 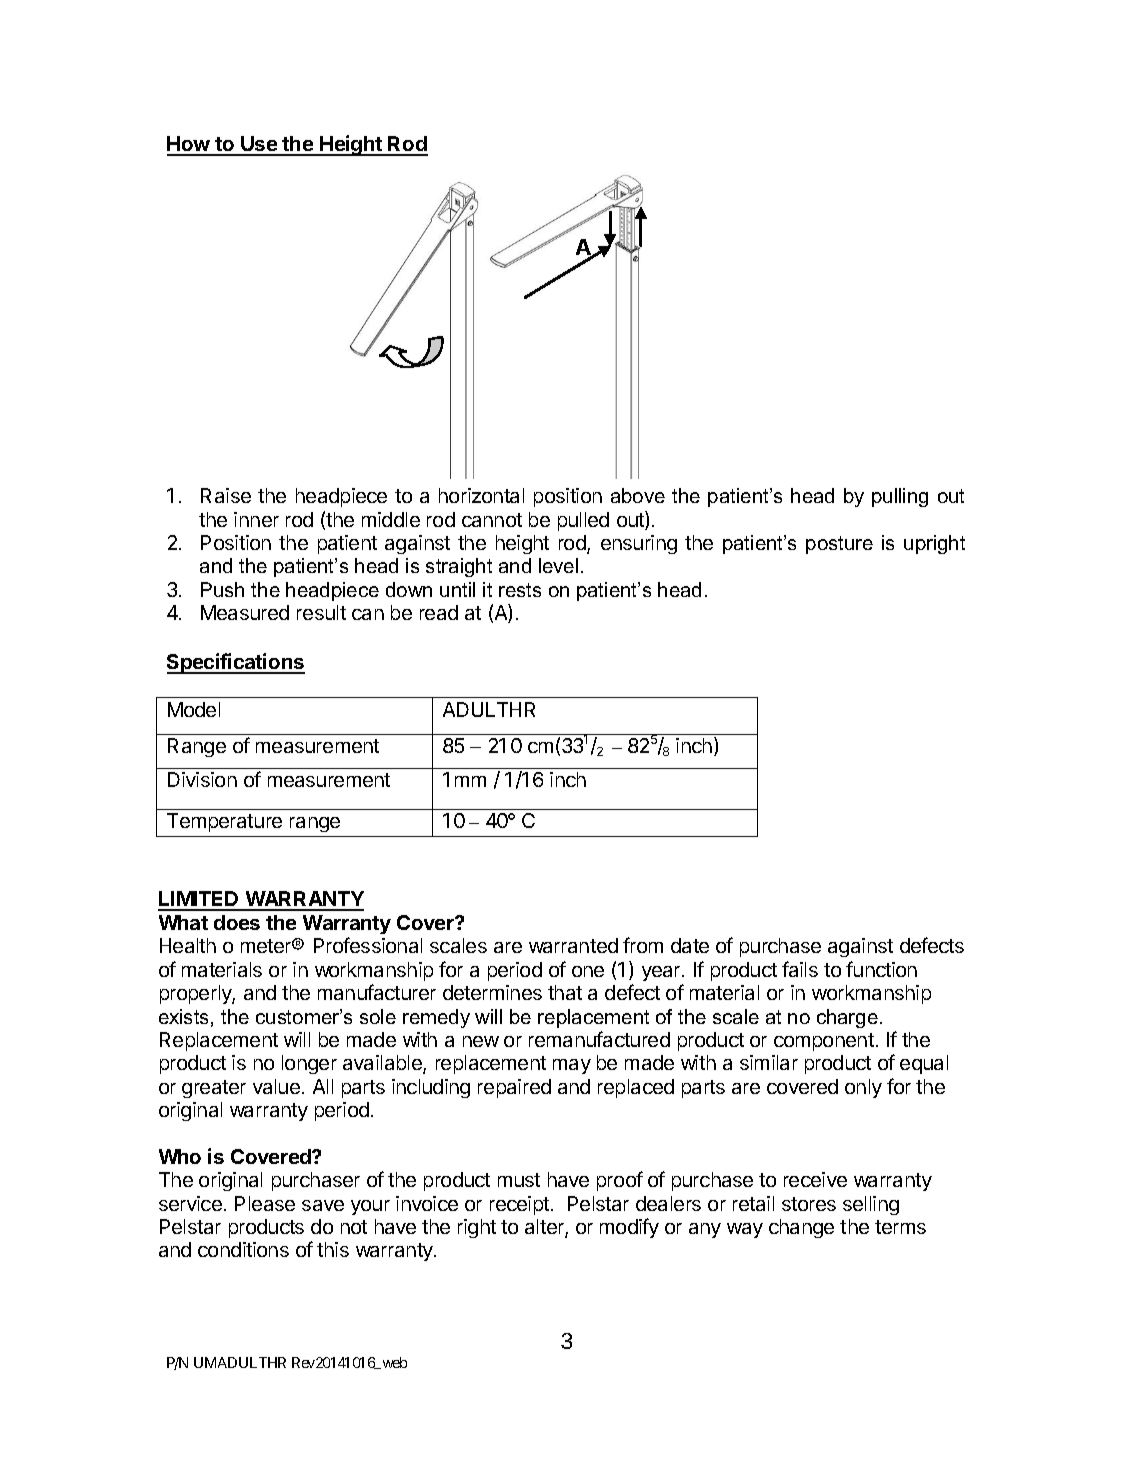 What do you see at coordinates (839, 545) in the document?
I see `posture` at bounding box center [839, 545].
